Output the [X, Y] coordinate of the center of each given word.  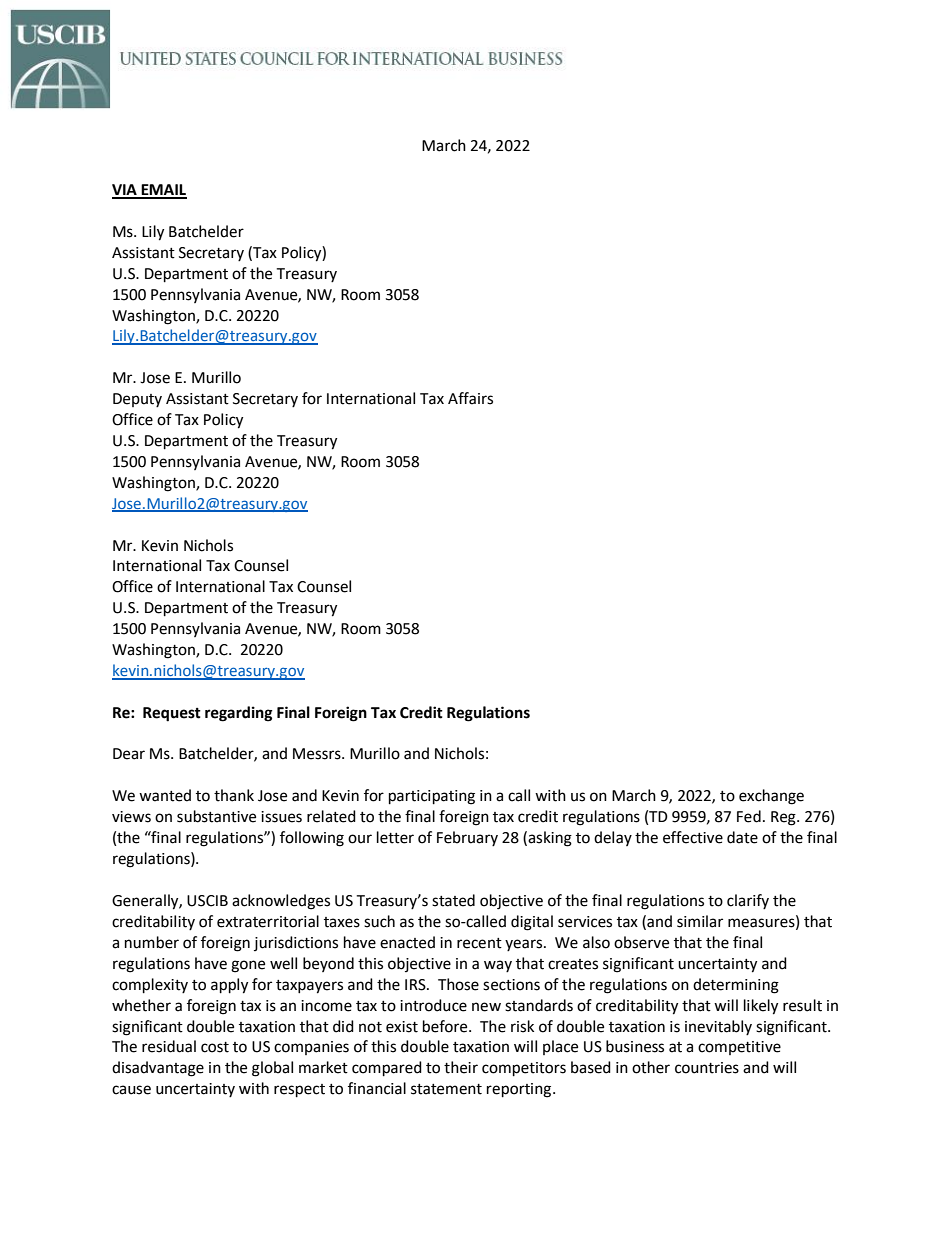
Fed [749, 816]
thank [234, 795]
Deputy [137, 400]
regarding [239, 714]
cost [215, 1047]
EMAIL [163, 191]
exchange [771, 797]
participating [432, 797]
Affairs [470, 398]
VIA [125, 191]
